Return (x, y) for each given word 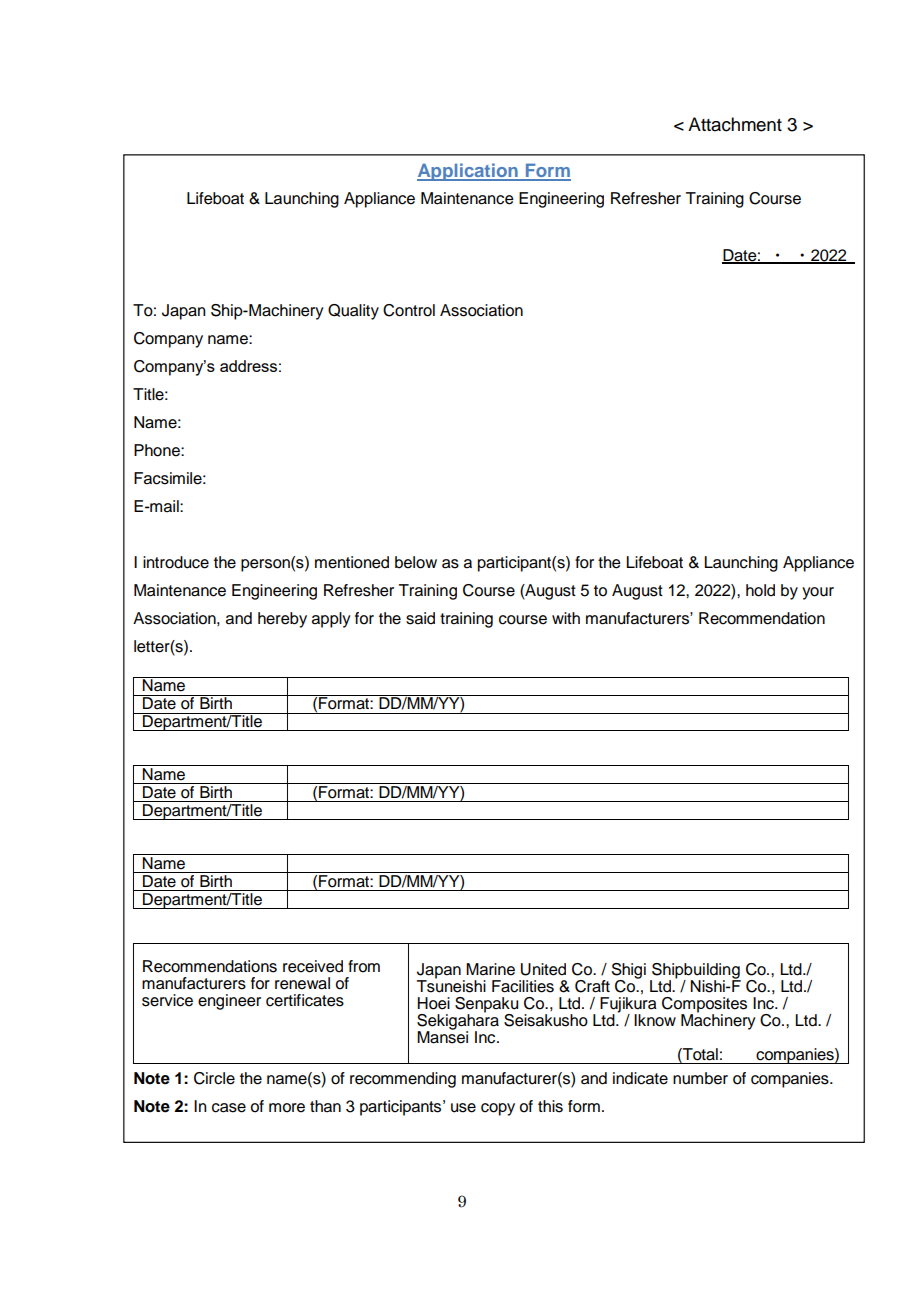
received (313, 966)
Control (409, 310)
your (818, 593)
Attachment (735, 124)
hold (760, 590)
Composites (704, 1006)
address (248, 366)
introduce (176, 562)
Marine (490, 969)
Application (468, 172)
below (416, 562)
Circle (214, 1078)
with (566, 618)
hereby (282, 620)
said (420, 618)
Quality (353, 312)
